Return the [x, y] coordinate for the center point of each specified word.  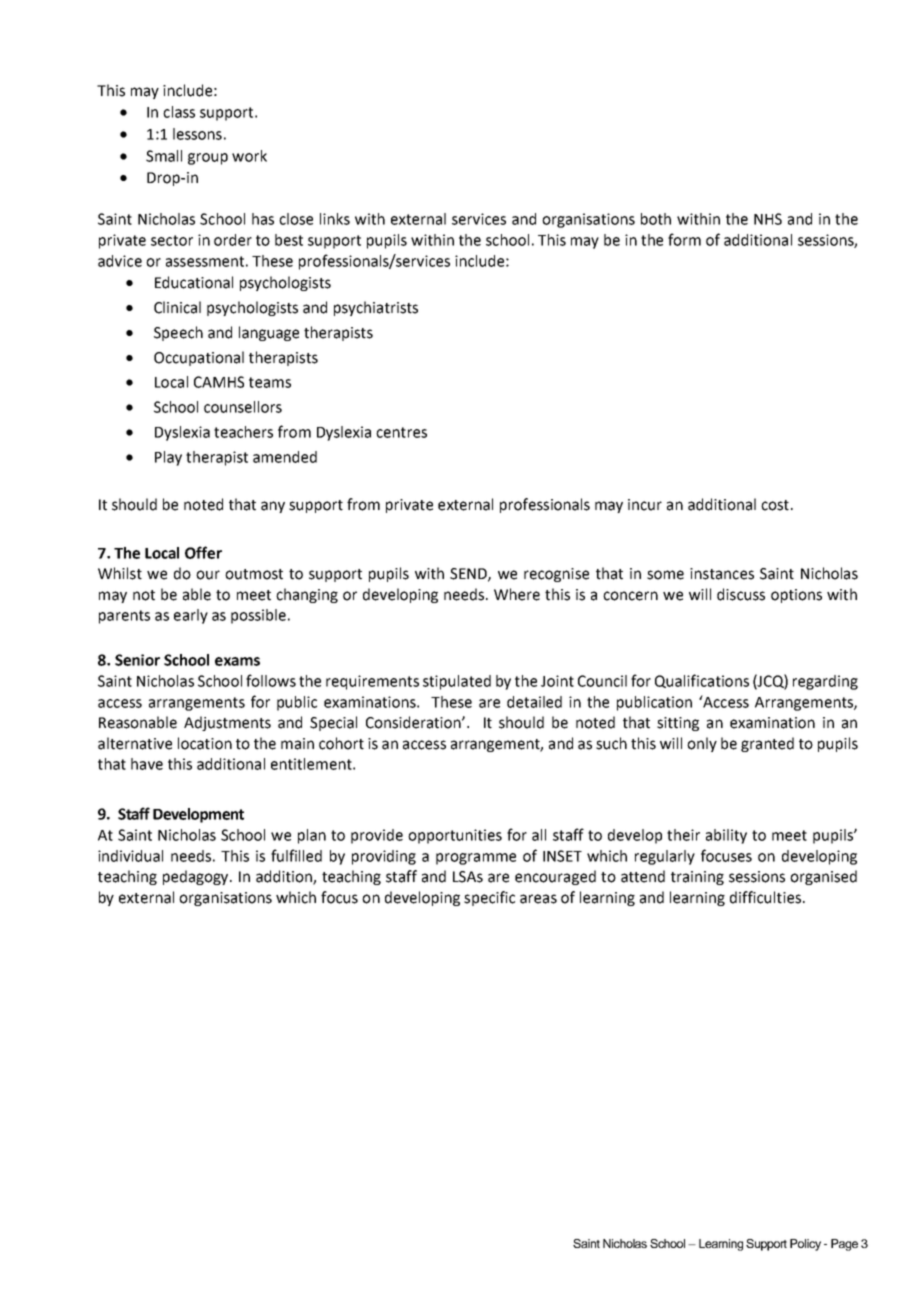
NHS [768, 219]
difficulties [765, 897]
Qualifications [702, 681]
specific [489, 898]
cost [775, 505]
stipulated [457, 682]
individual [130, 856]
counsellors [243, 407]
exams [237, 661]
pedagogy [197, 877]
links [335, 219]
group [208, 159]
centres [401, 432]
